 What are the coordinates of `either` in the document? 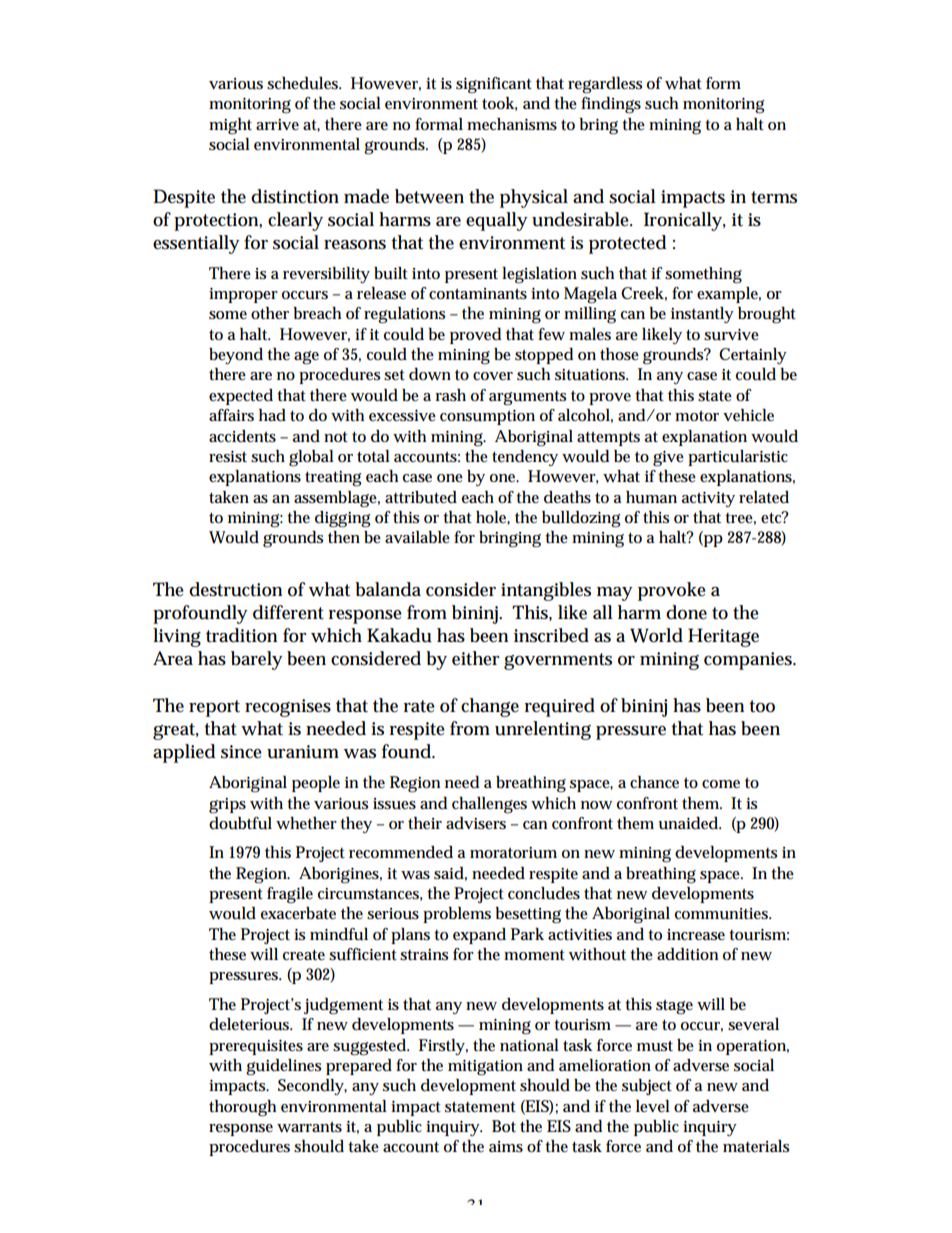 It's located at (476, 658).
